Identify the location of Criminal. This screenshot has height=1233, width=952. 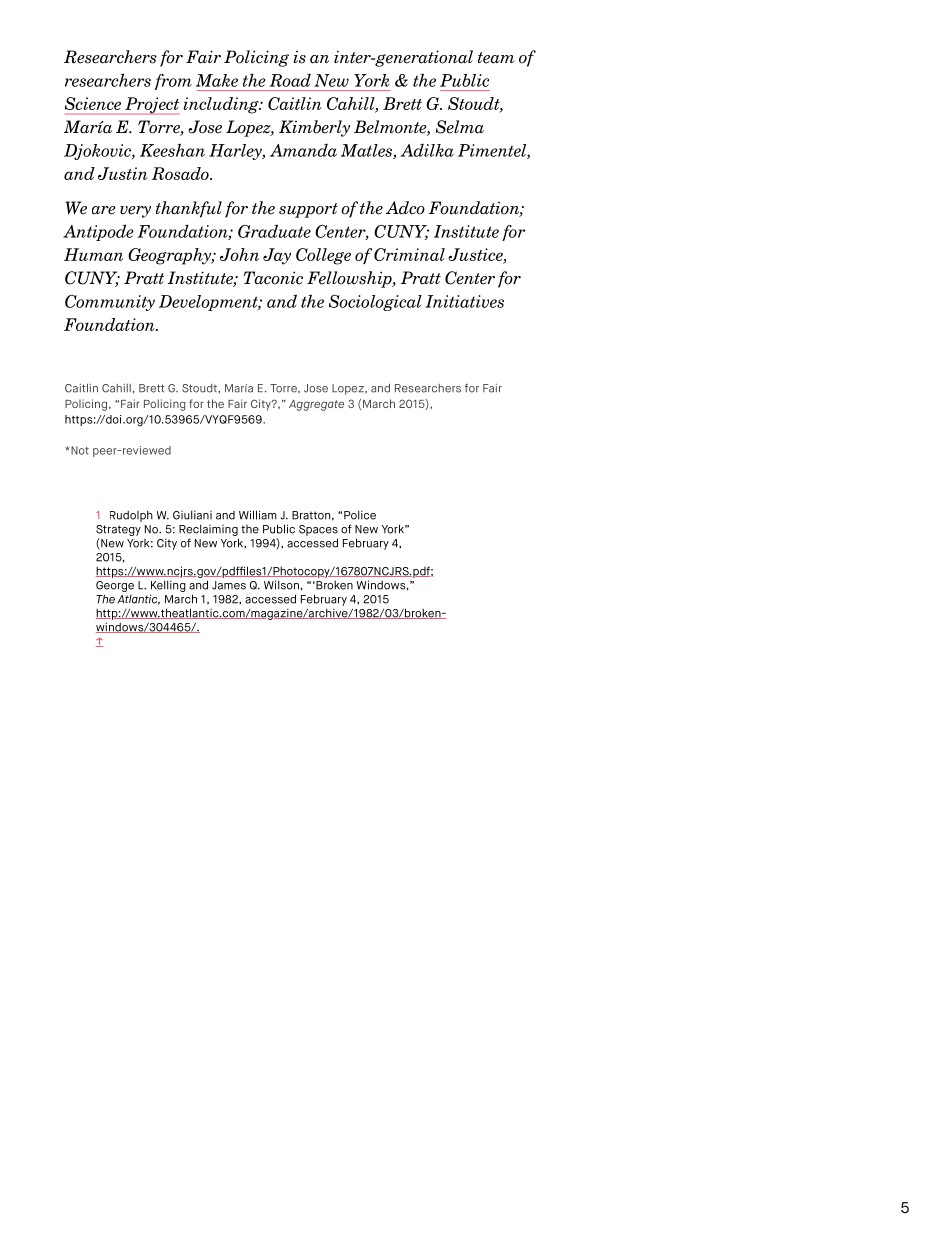
(409, 254).
